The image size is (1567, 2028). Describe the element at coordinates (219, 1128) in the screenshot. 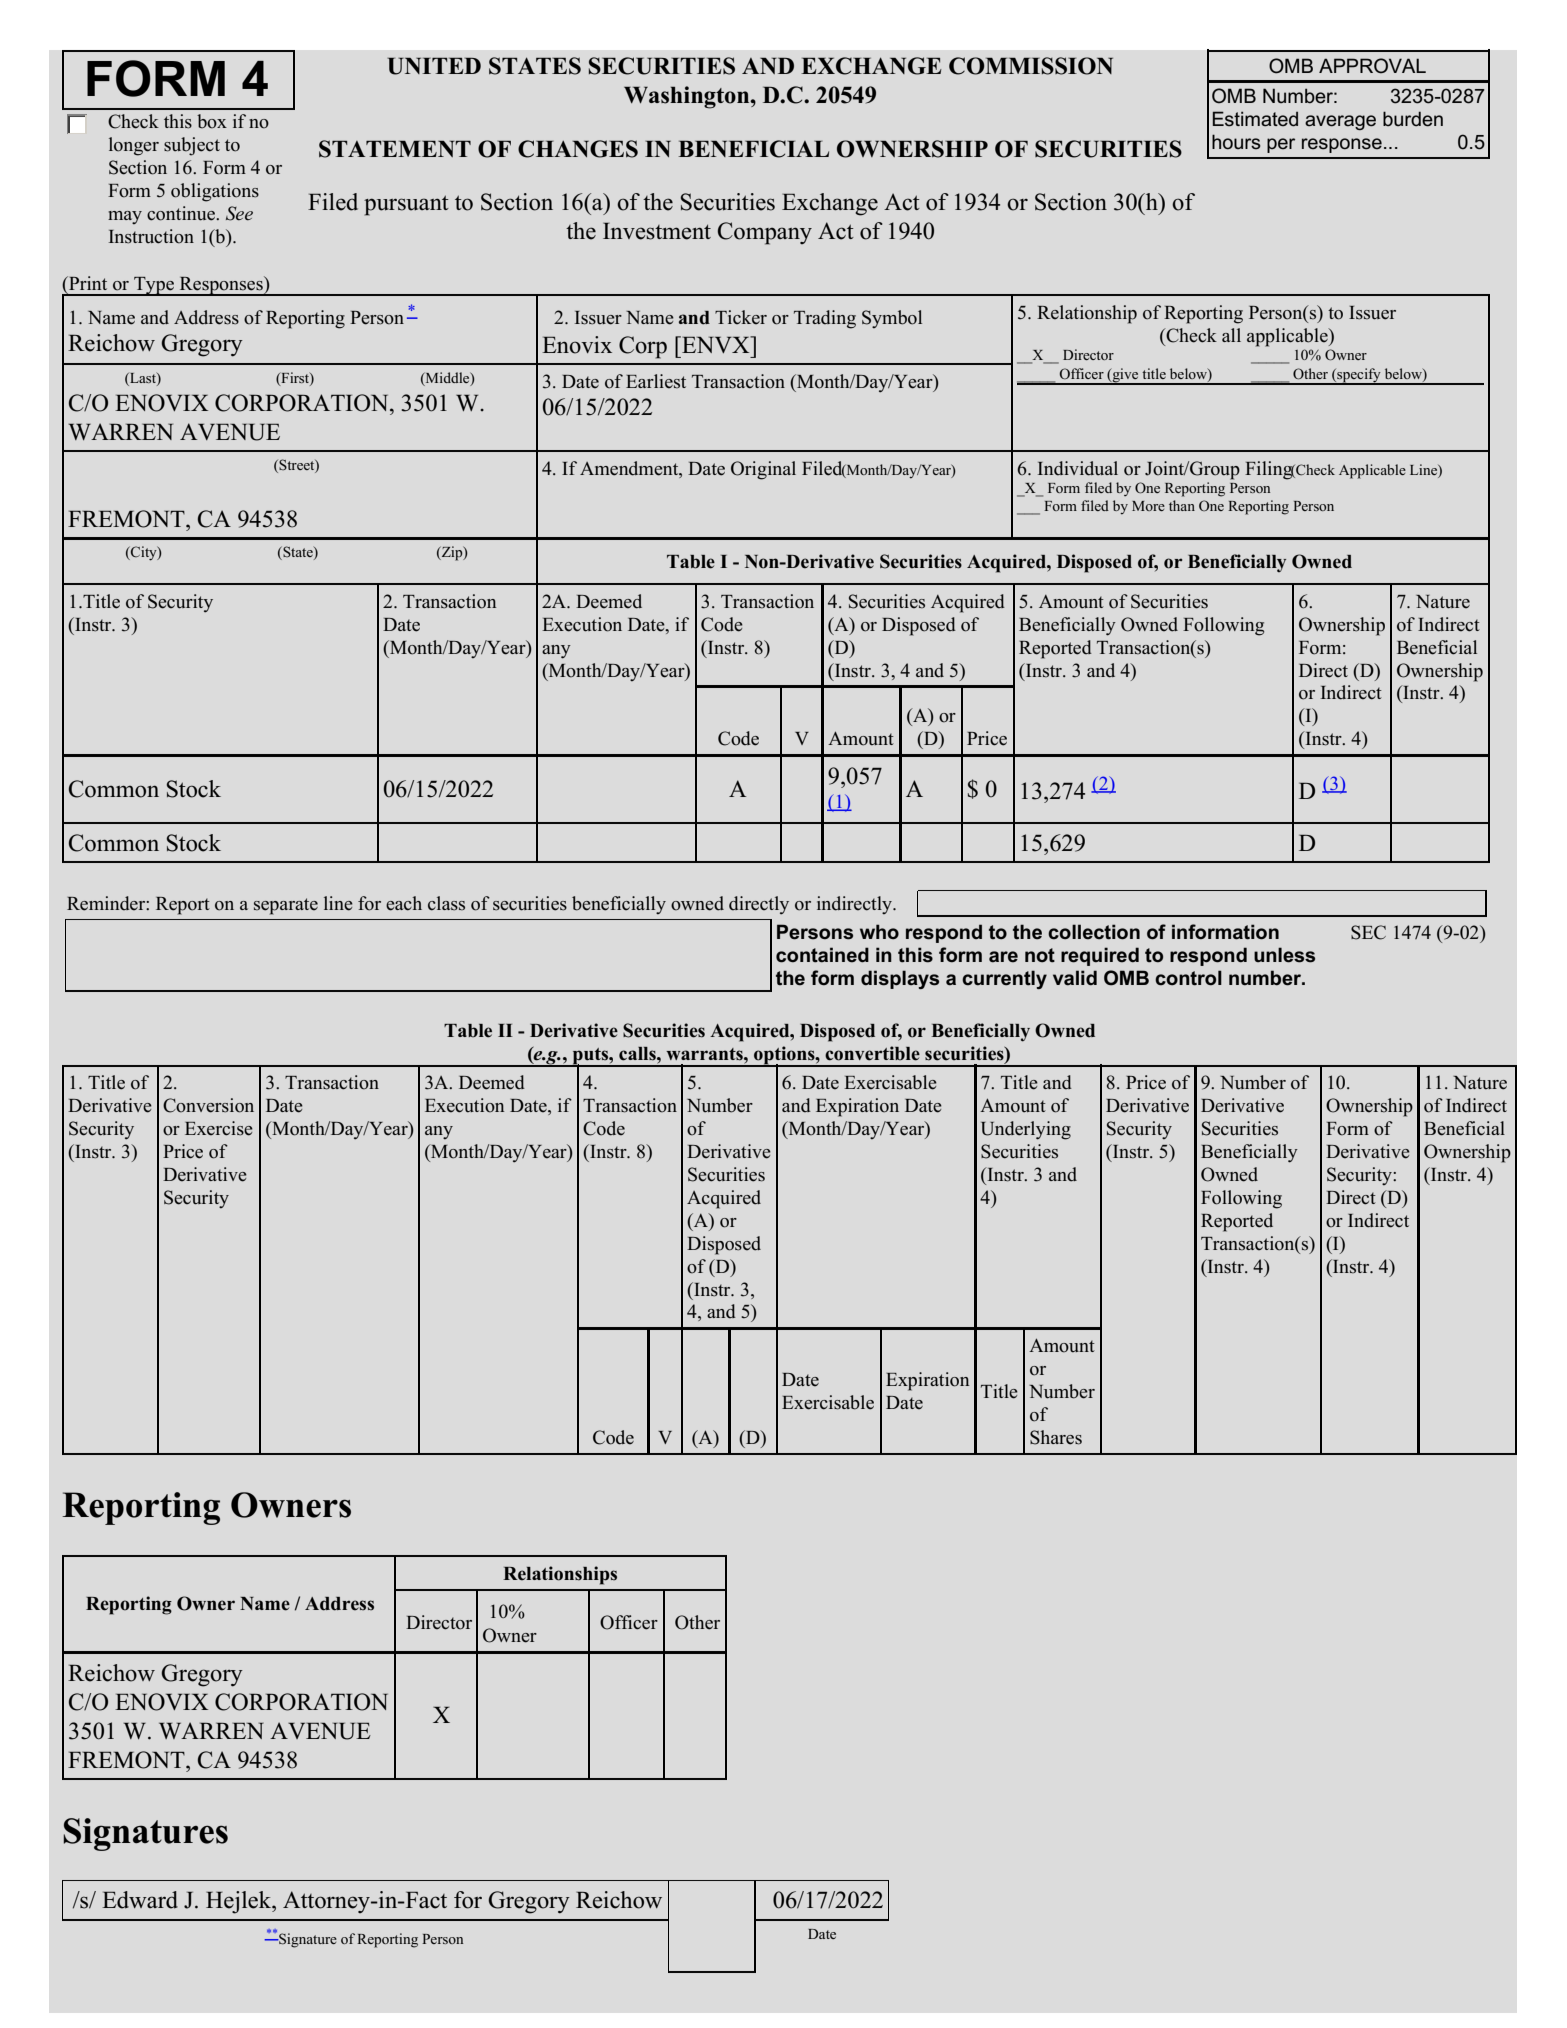

I see `Exercise` at that location.
